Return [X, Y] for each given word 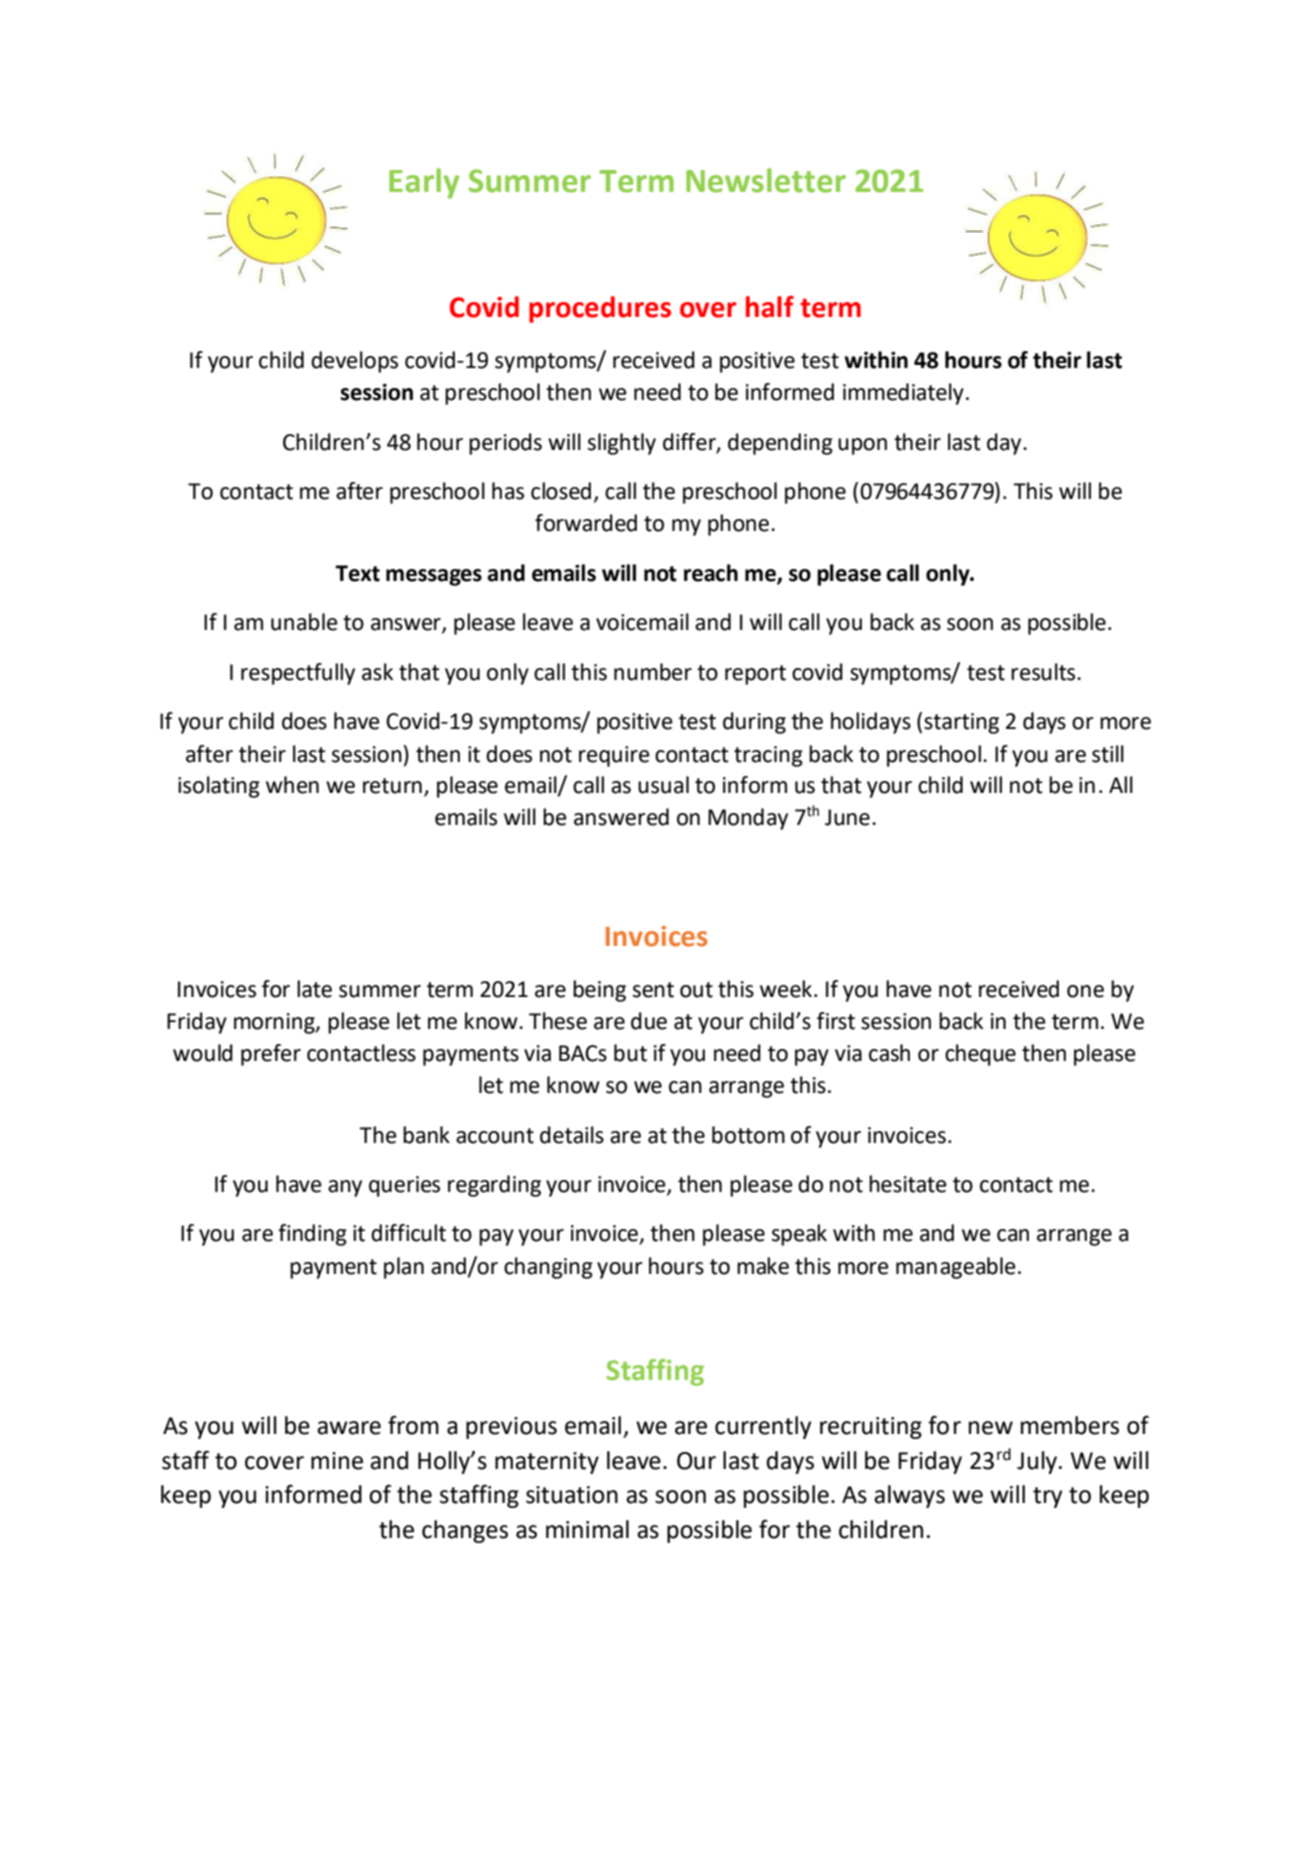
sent [653, 990]
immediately [903, 394]
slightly [622, 444]
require [614, 756]
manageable [956, 1268]
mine [337, 1461]
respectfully [298, 674]
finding [312, 1235]
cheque [980, 1055]
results [1044, 672]
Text [357, 573]
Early [424, 183]
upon [862, 446]
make [763, 1266]
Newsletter [766, 180]
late [314, 989]
